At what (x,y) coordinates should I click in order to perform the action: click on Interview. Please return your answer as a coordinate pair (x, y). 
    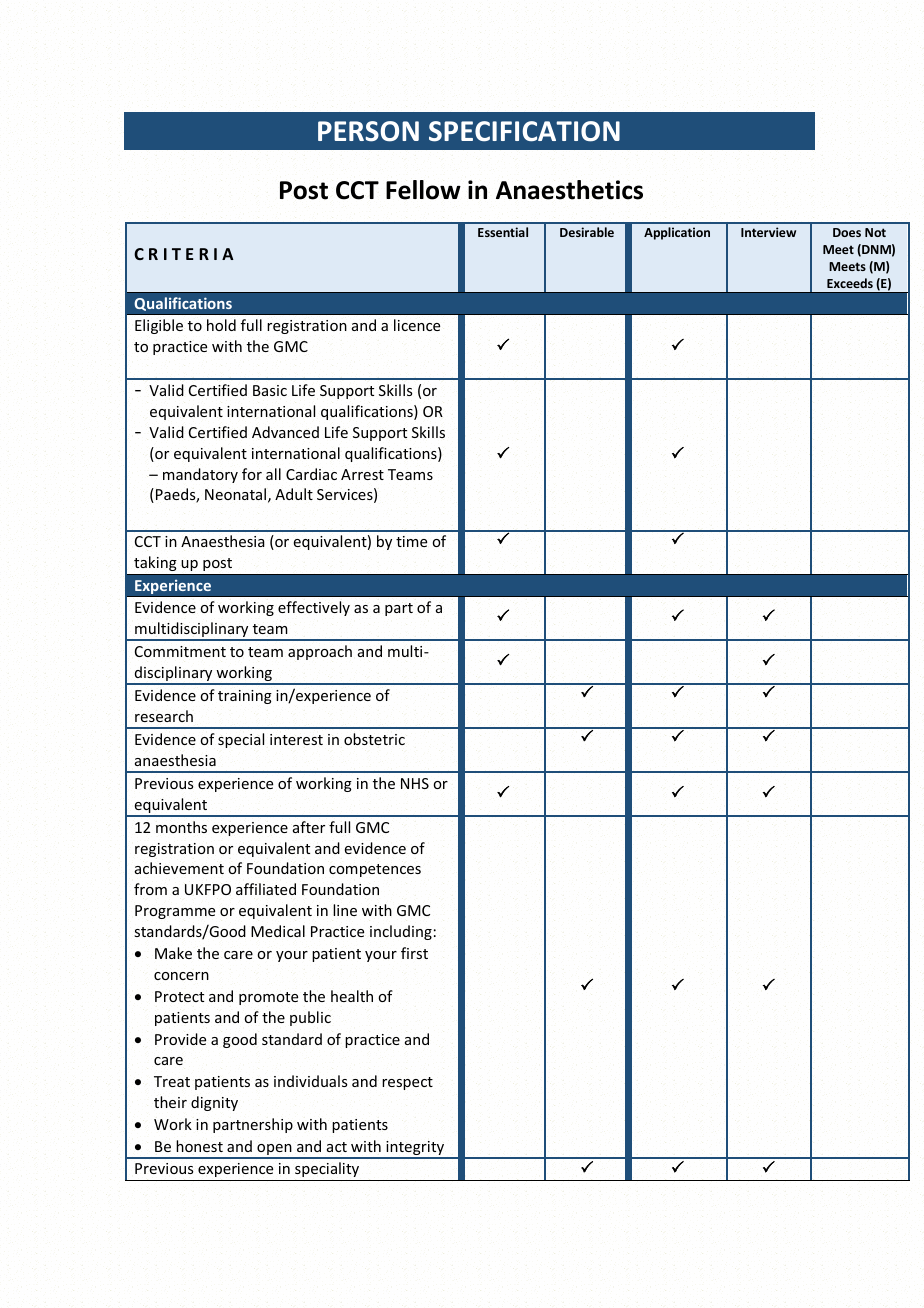
    Looking at the image, I should click on (768, 232).
